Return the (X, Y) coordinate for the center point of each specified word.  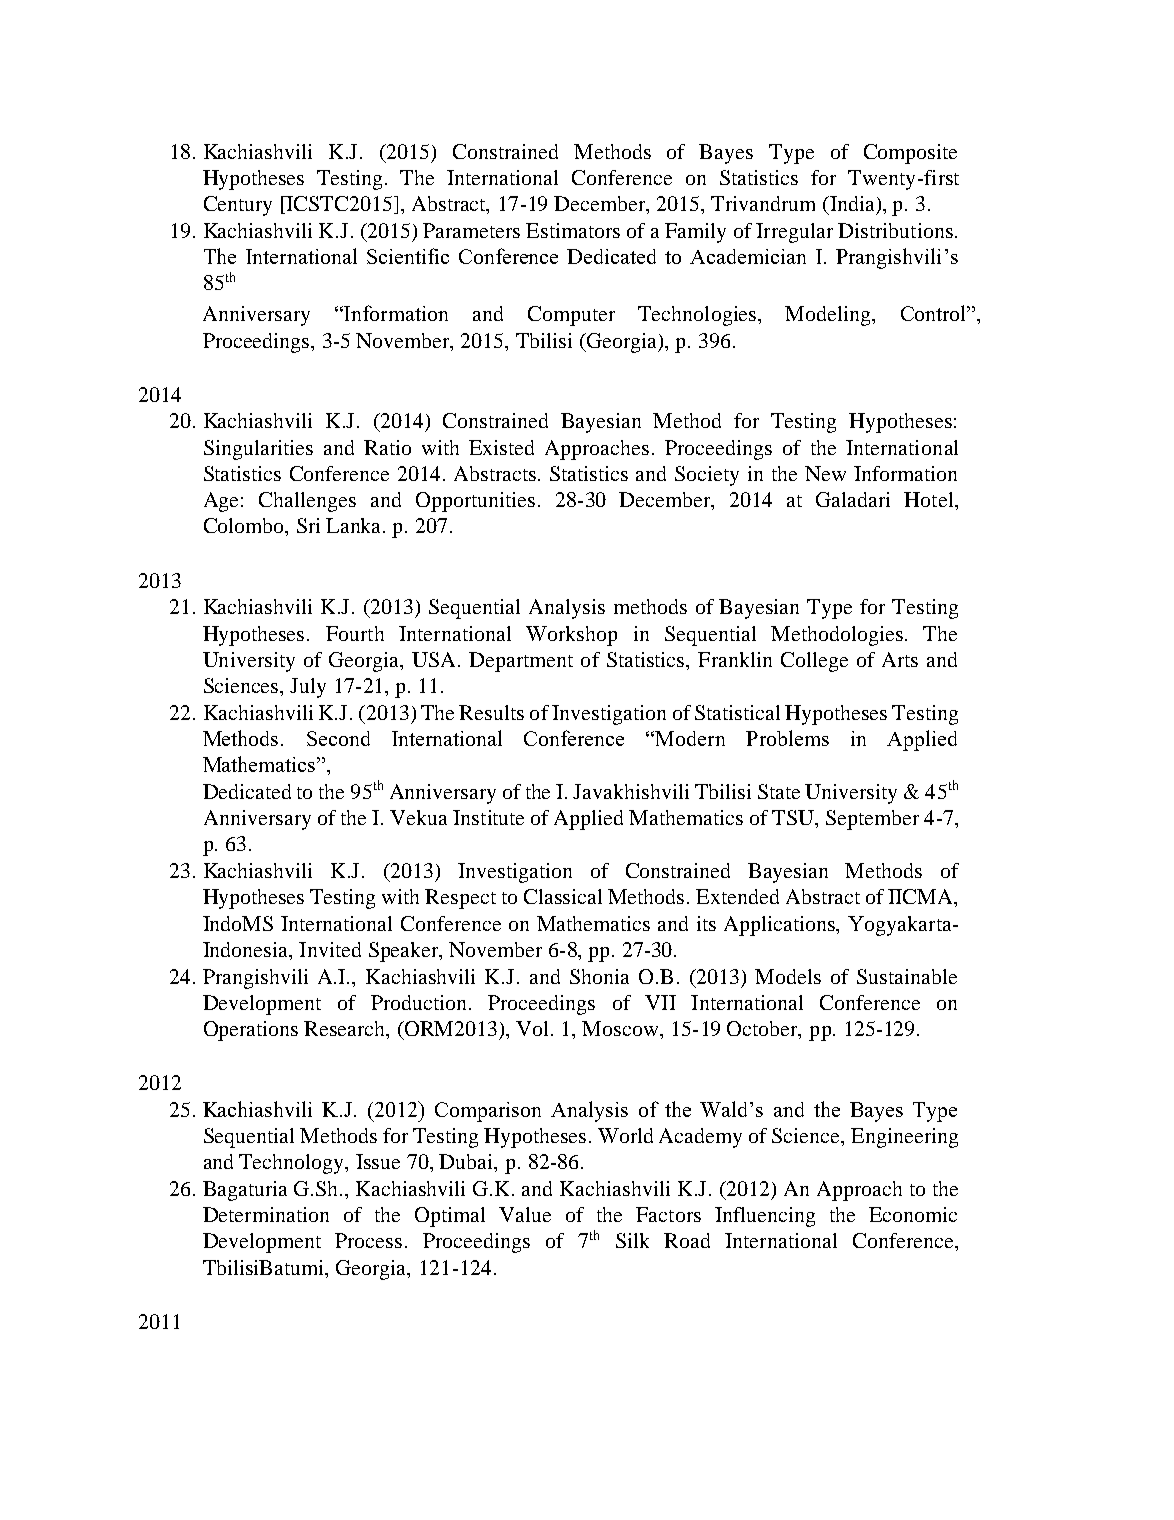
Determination (266, 1214)
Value (525, 1214)
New (825, 473)
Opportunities (475, 502)
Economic (913, 1214)
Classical (563, 896)
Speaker (405, 952)
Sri (308, 525)
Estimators (573, 230)
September (872, 820)
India (851, 203)
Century (238, 206)
